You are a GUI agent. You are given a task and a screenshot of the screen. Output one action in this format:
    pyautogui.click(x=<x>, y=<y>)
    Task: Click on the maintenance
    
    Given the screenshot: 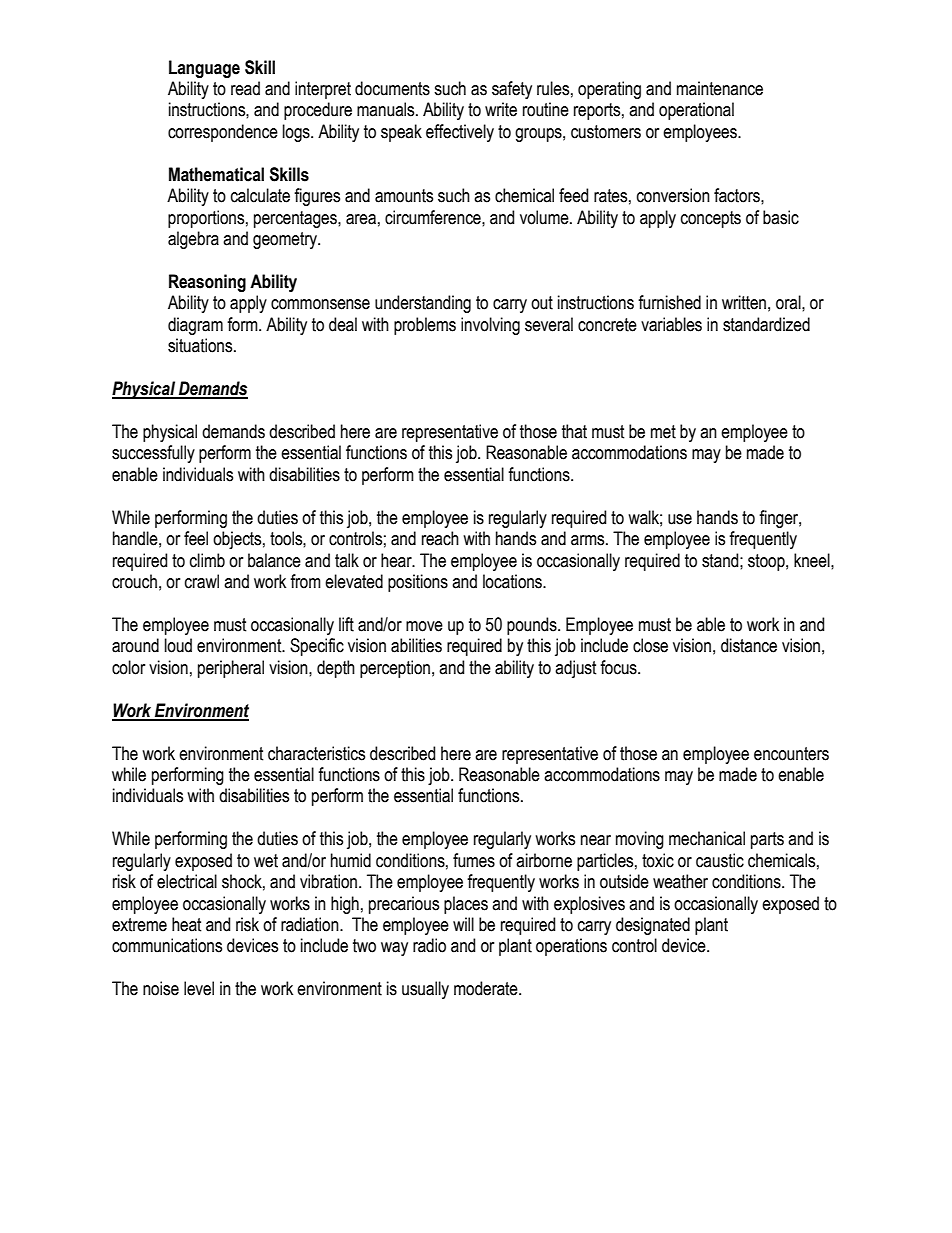 What is the action you would take?
    pyautogui.click(x=720, y=88)
